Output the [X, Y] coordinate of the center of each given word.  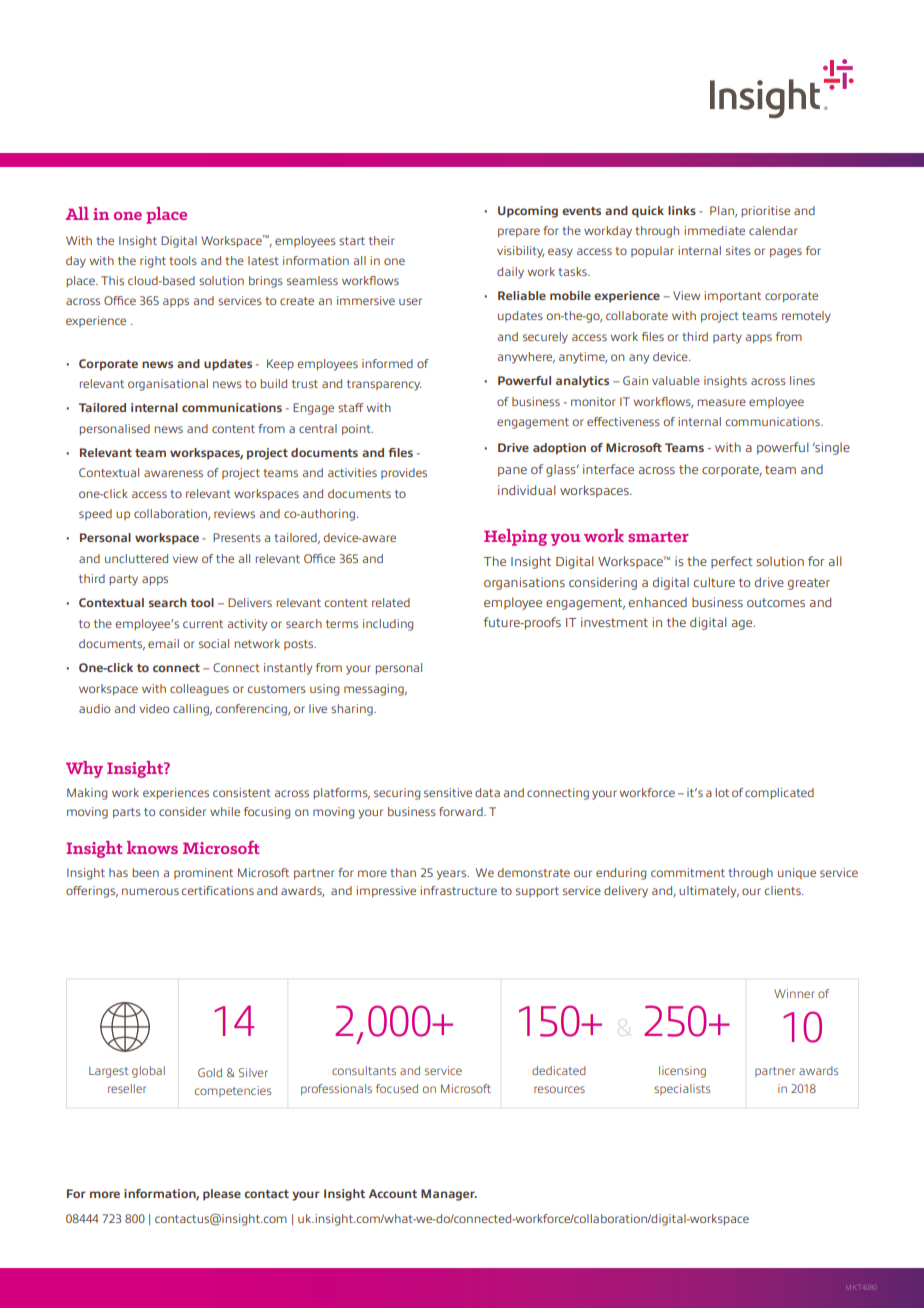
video [154, 708]
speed [95, 514]
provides [404, 473]
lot [722, 792]
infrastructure [458, 890]
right [153, 262]
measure [722, 402]
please [222, 1195]
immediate [714, 230]
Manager [449, 1195]
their [382, 240]
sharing [353, 710]
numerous [150, 891]
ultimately [709, 892]
